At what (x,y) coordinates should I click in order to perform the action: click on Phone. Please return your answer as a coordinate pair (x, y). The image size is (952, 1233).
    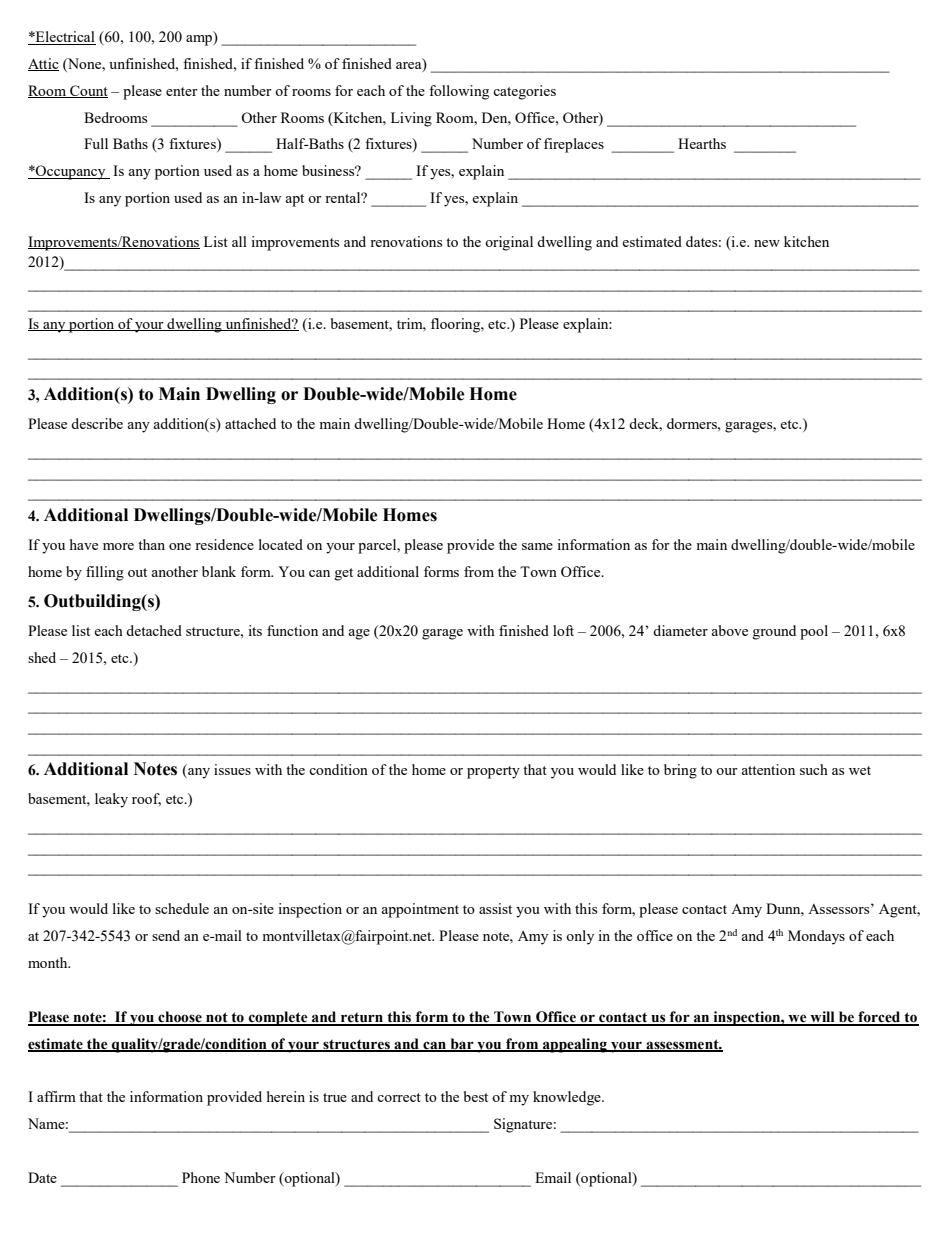
    Looking at the image, I should click on (201, 1177).
